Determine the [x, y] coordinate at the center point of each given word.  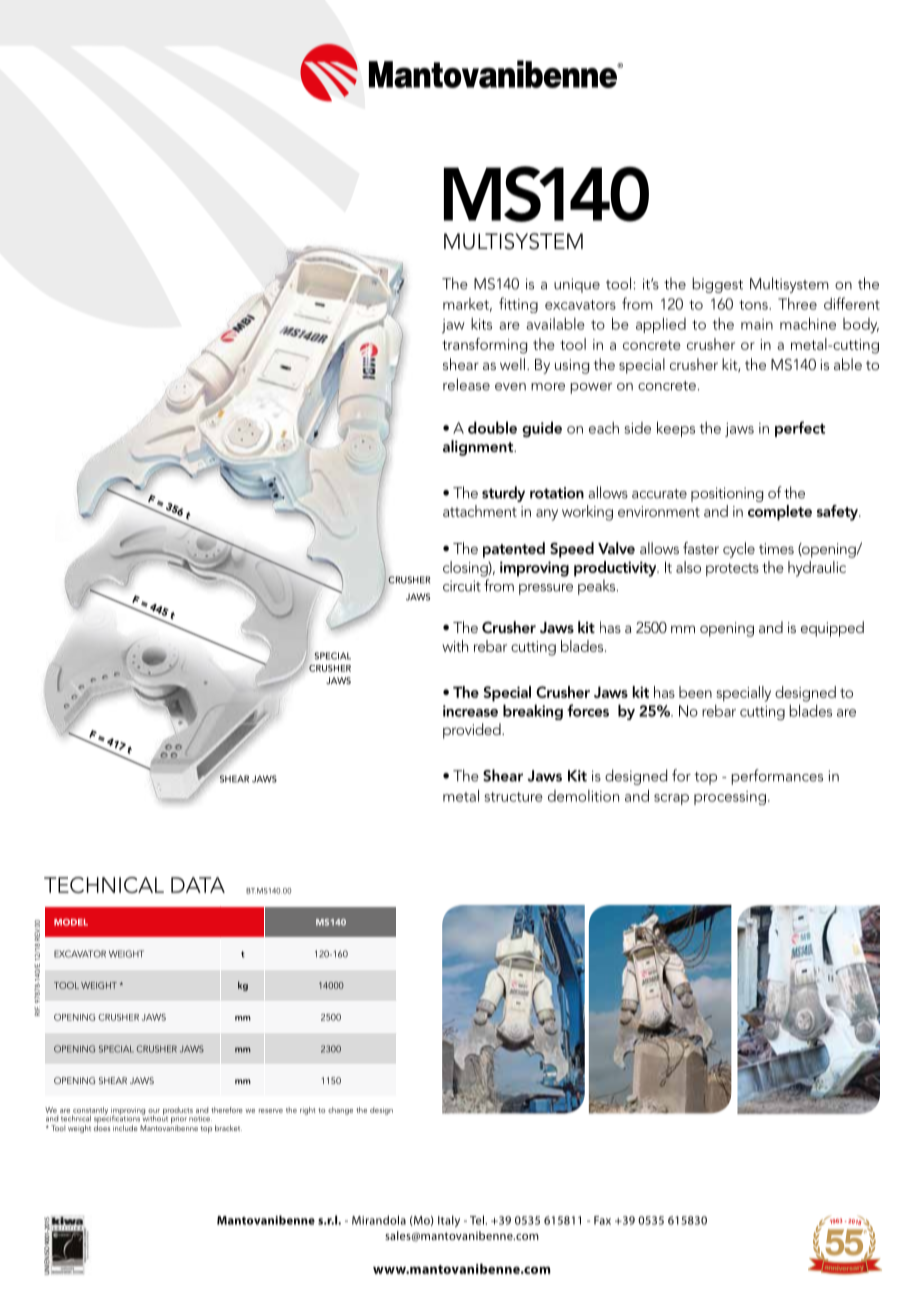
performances [777, 777]
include [125, 1128]
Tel [478, 1220]
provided [473, 731]
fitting [518, 305]
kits [481, 324]
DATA [198, 885]
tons [754, 305]
